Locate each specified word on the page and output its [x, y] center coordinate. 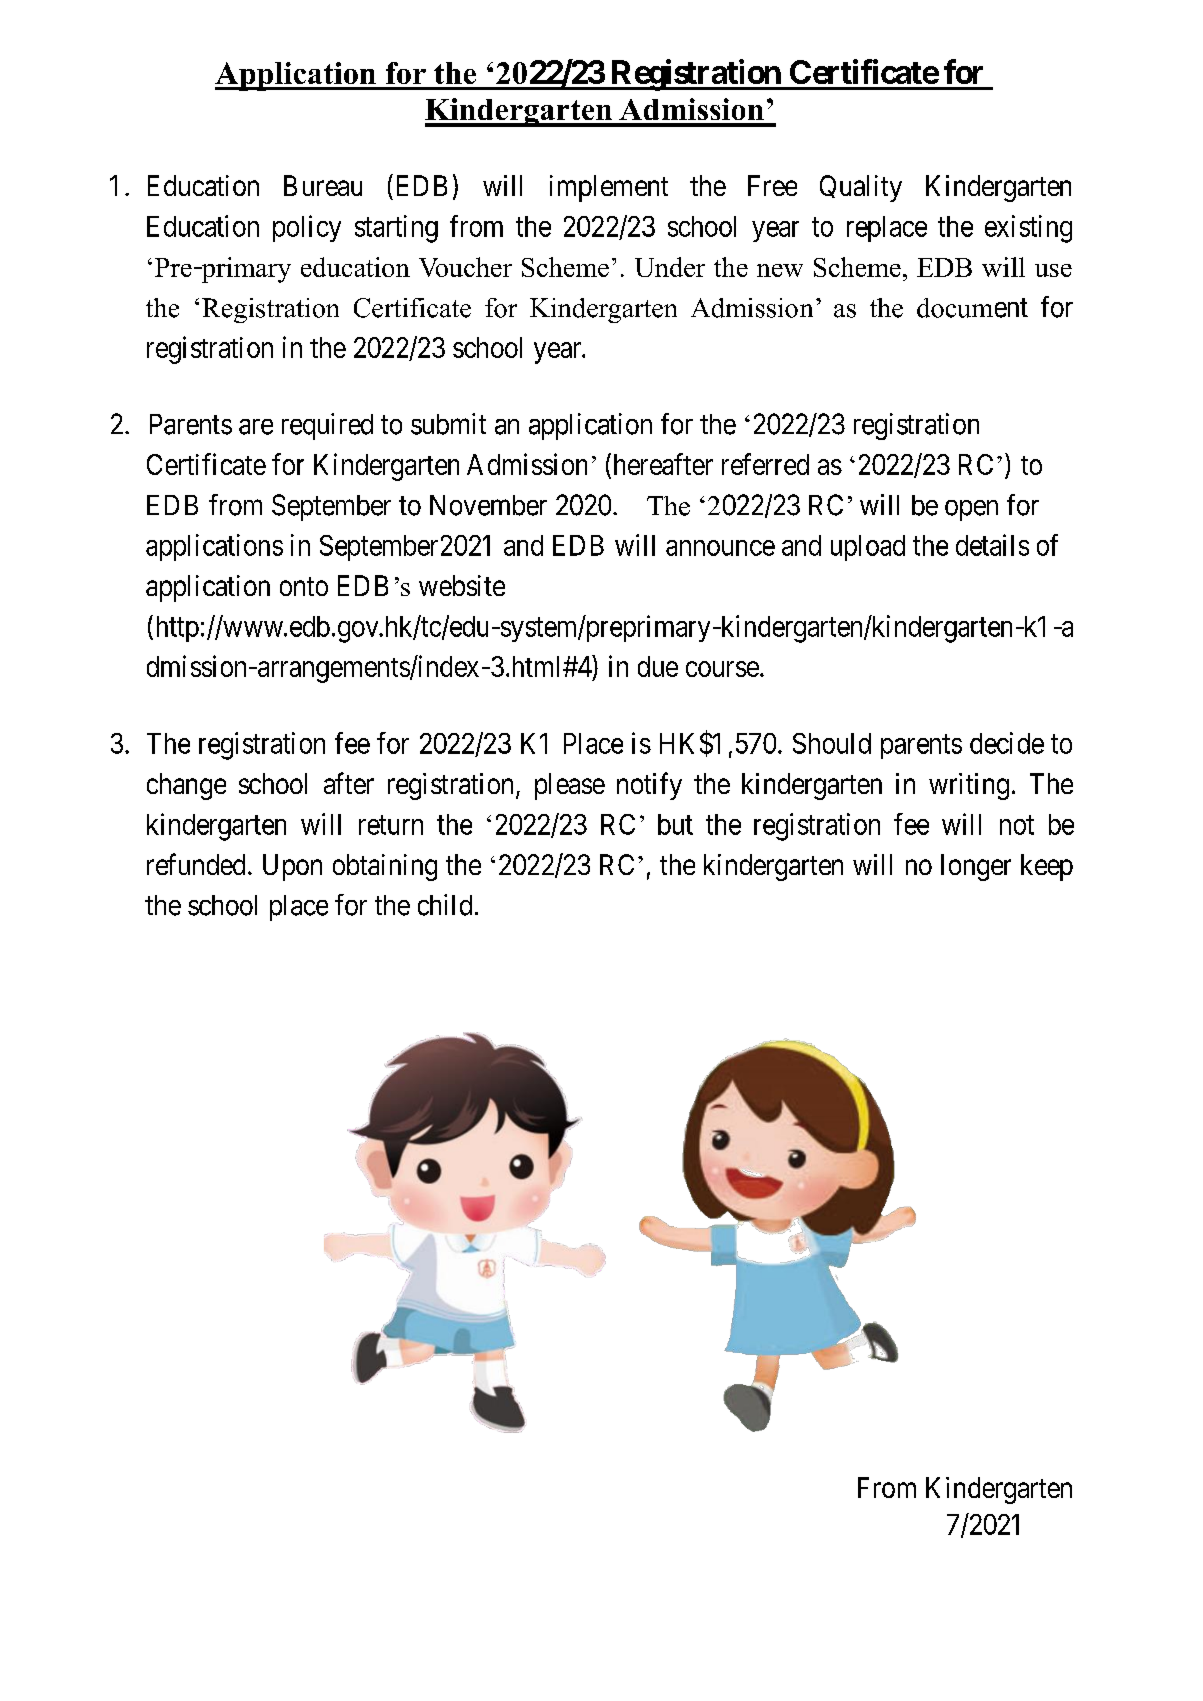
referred [765, 464]
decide [1007, 743]
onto [304, 586]
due [658, 666]
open [971, 510]
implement [609, 188]
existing [1028, 229]
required [327, 426]
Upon [292, 867]
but [675, 824]
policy [307, 228]
